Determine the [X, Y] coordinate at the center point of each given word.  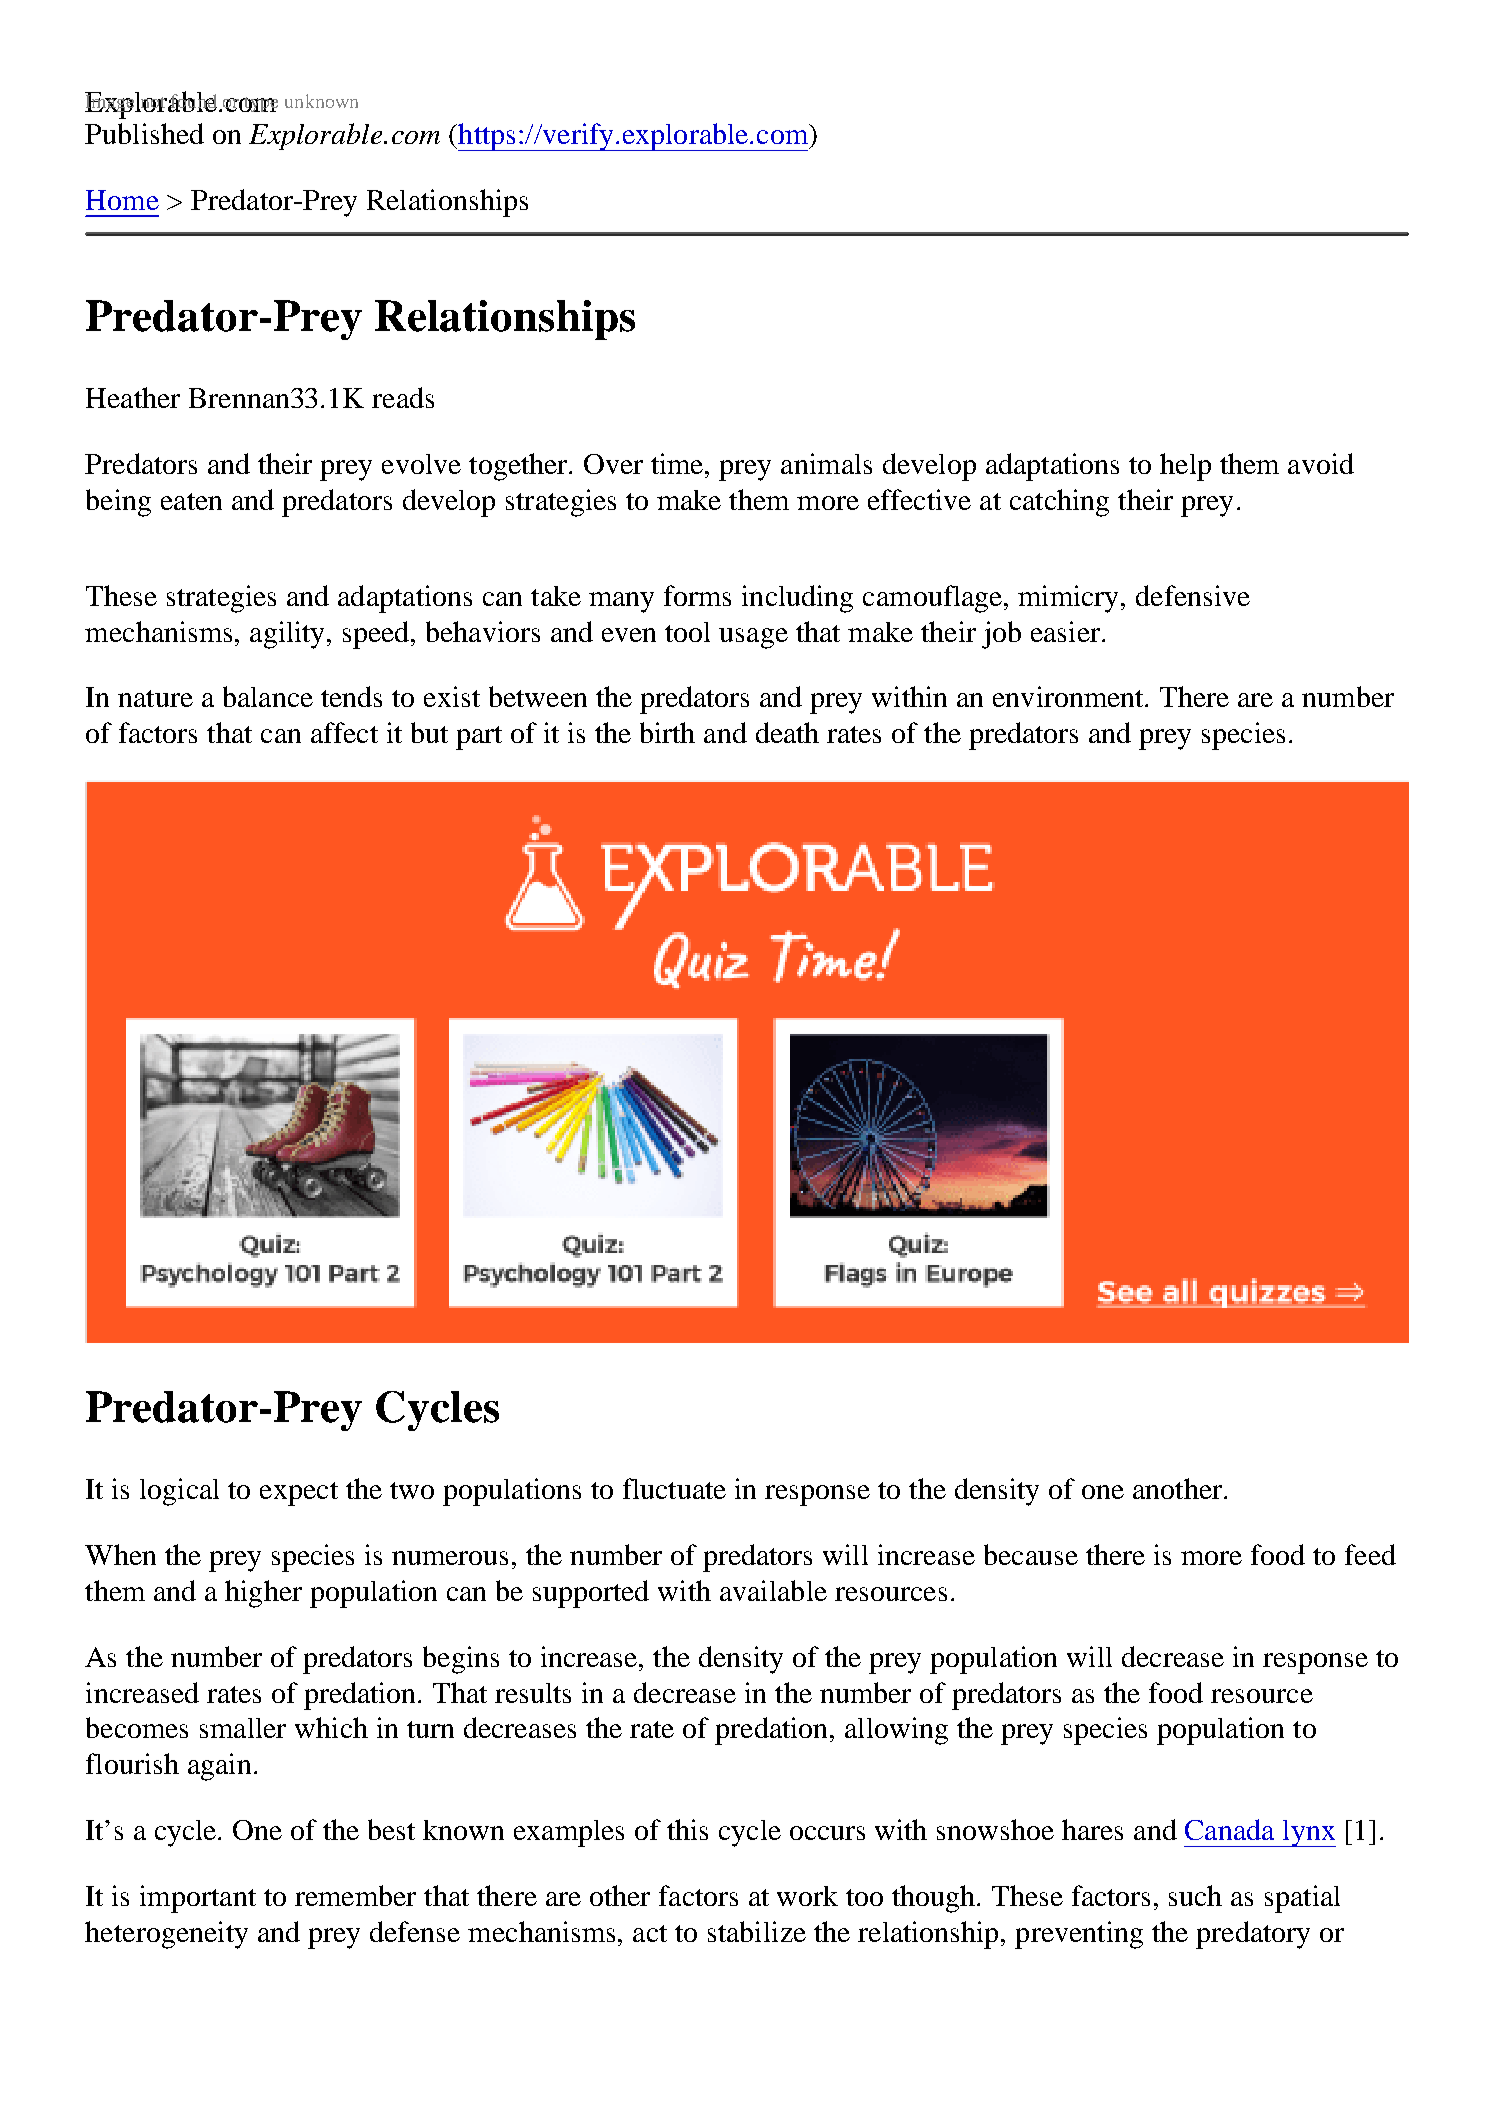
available [773, 1590]
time [678, 463]
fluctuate [674, 1488]
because [1031, 1554]
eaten [191, 501]
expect [299, 1494]
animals [826, 463]
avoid [1321, 463]
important [198, 1899]
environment [1070, 696]
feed [1370, 1554]
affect [344, 732]
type [260, 104]
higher [263, 1594]
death [787, 732]
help [1185, 467]
